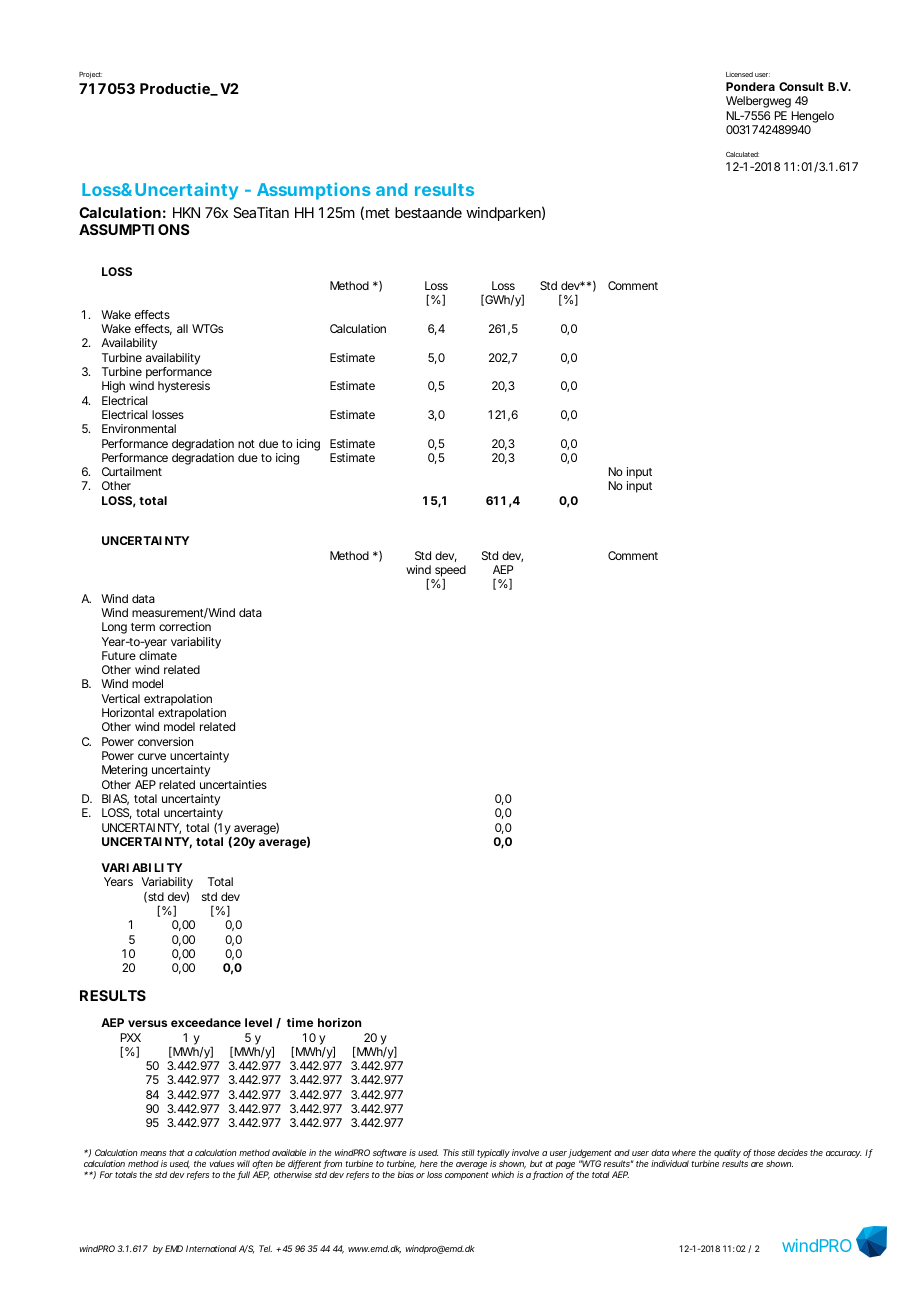  I want to click on uncertainties, so click(233, 784).
